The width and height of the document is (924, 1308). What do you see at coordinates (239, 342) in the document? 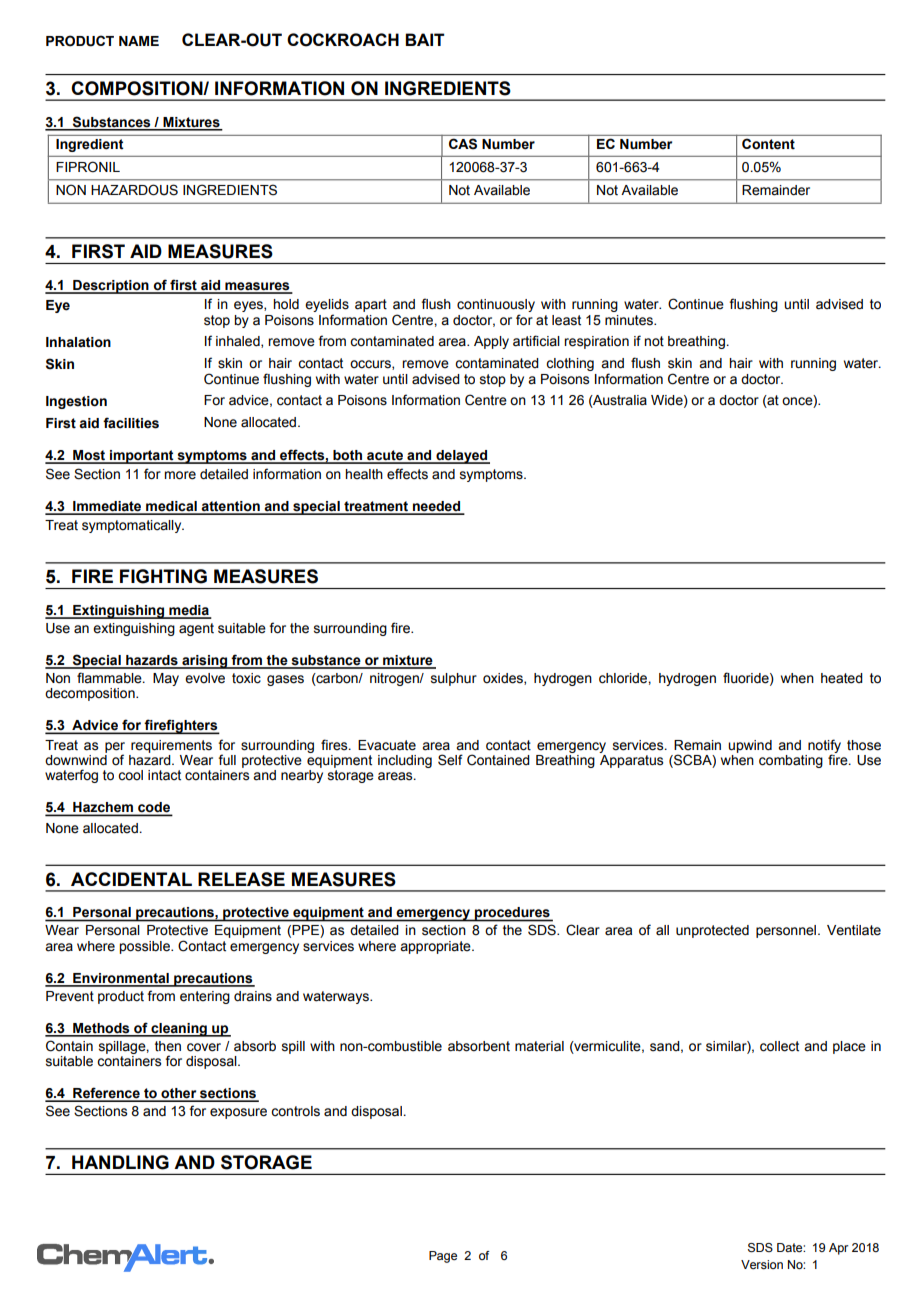
I see `inhaled` at bounding box center [239, 342].
